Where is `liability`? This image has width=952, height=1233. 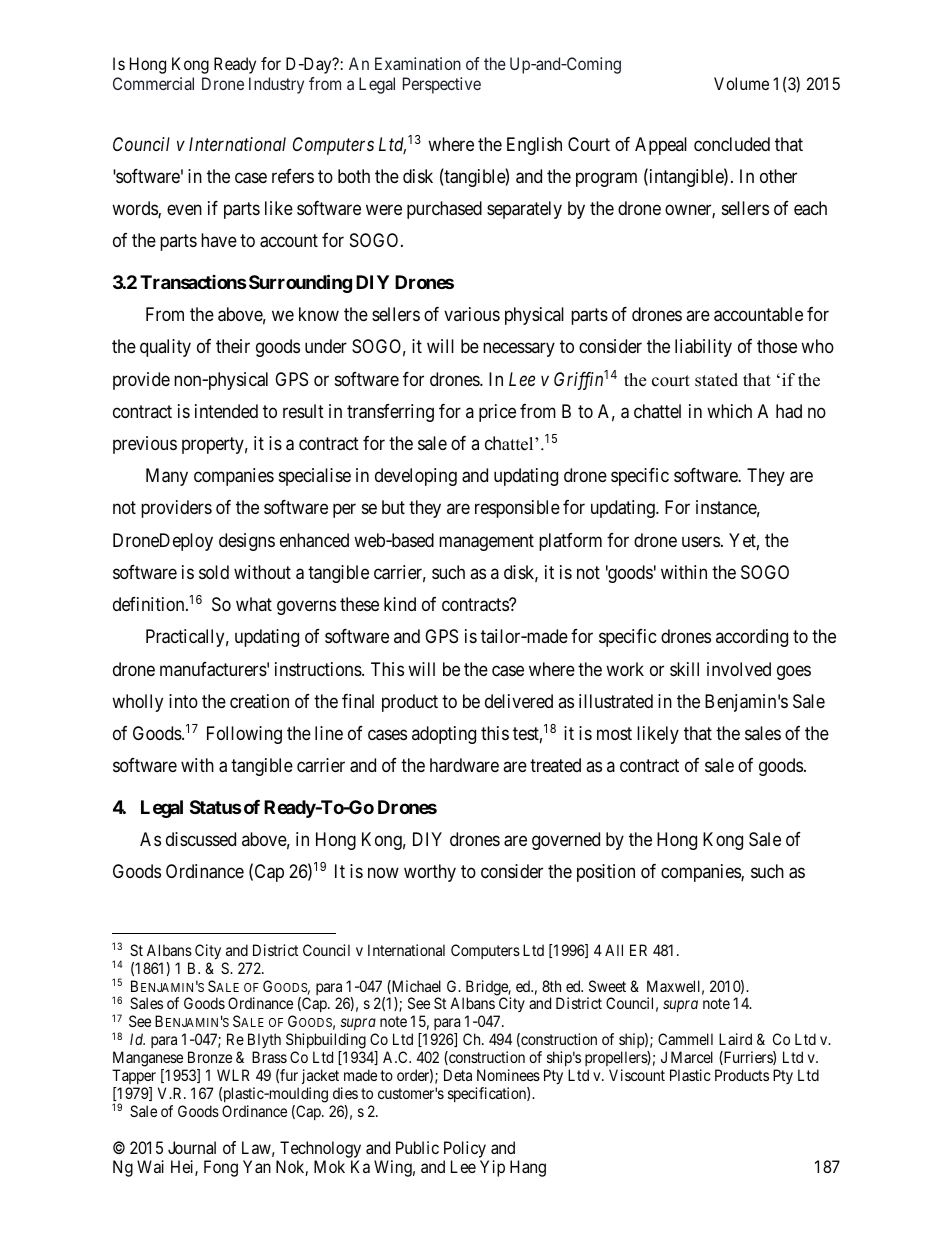
liability is located at coordinates (703, 348).
